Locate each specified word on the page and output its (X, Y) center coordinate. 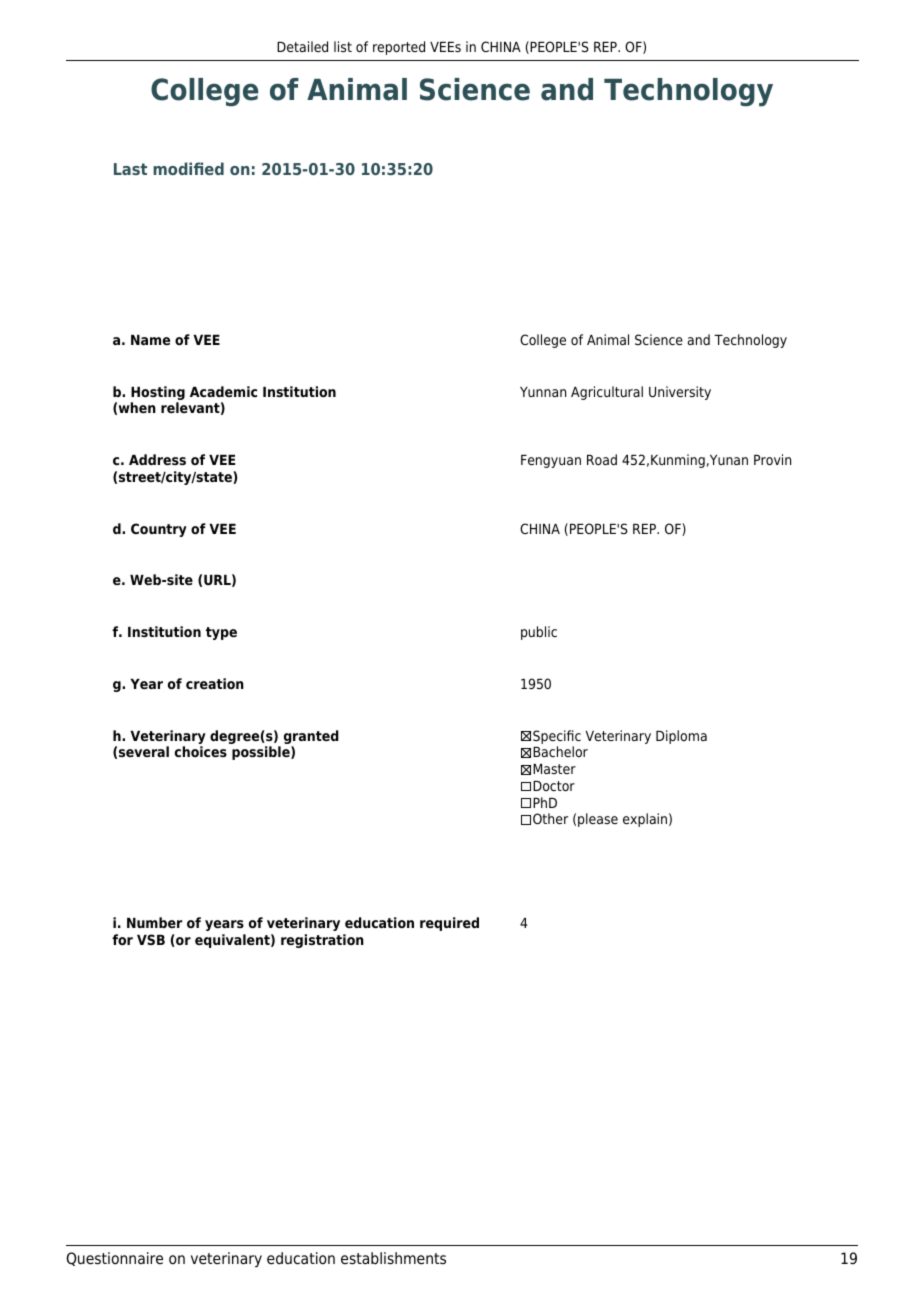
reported (399, 48)
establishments (393, 1258)
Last (130, 169)
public (539, 633)
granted (311, 737)
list (343, 46)
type (221, 633)
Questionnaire (114, 1259)
